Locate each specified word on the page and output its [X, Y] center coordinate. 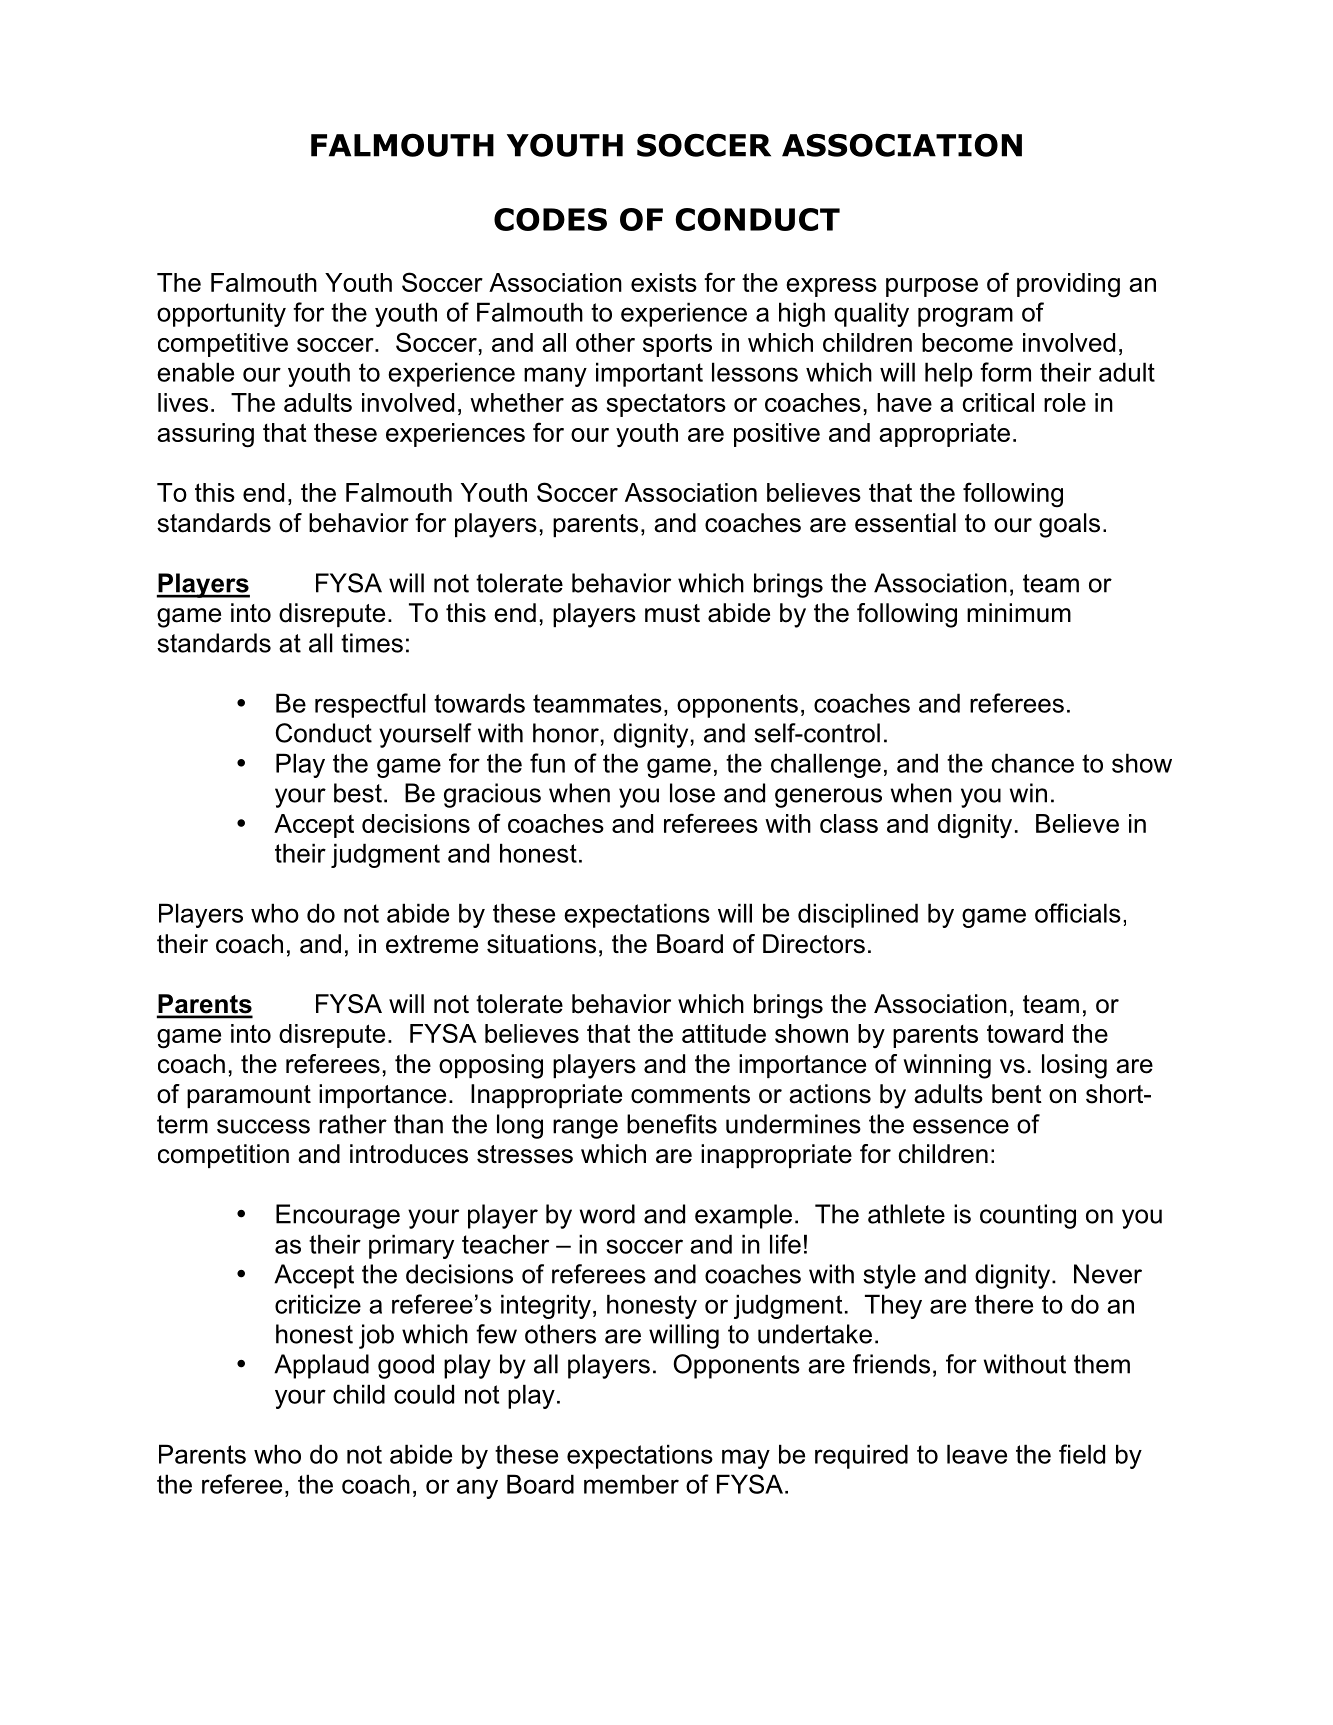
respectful [370, 705]
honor [566, 733]
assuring [205, 435]
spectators [666, 405]
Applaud [321, 1366]
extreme [432, 944]
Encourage [338, 1216]
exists [664, 282]
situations [541, 944]
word [607, 1214]
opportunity [221, 314]
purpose [932, 287]
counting [1028, 1216]
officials [1078, 913]
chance [1032, 763]
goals [1069, 525]
